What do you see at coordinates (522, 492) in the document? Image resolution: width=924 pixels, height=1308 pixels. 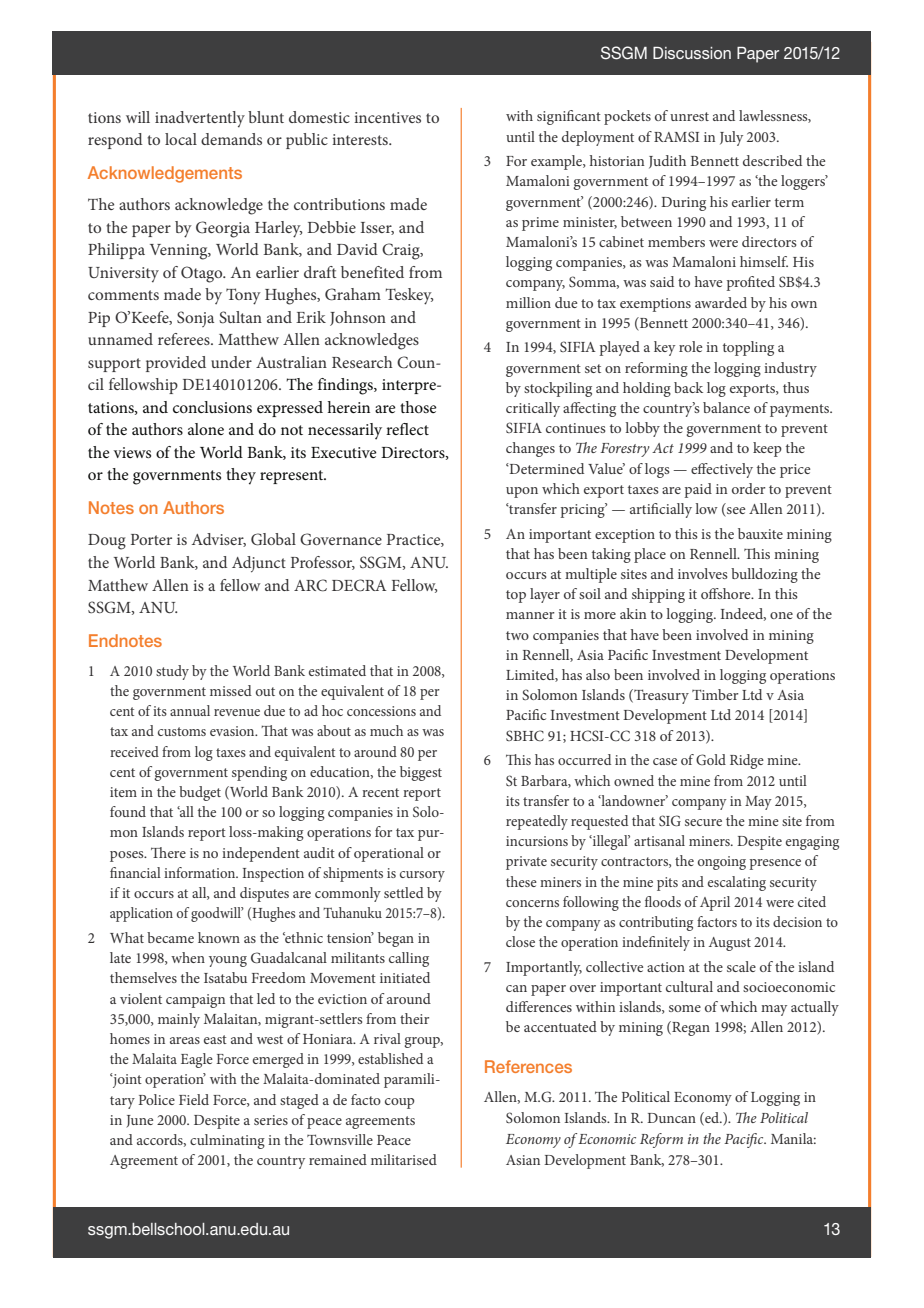 I see `upon` at bounding box center [522, 492].
